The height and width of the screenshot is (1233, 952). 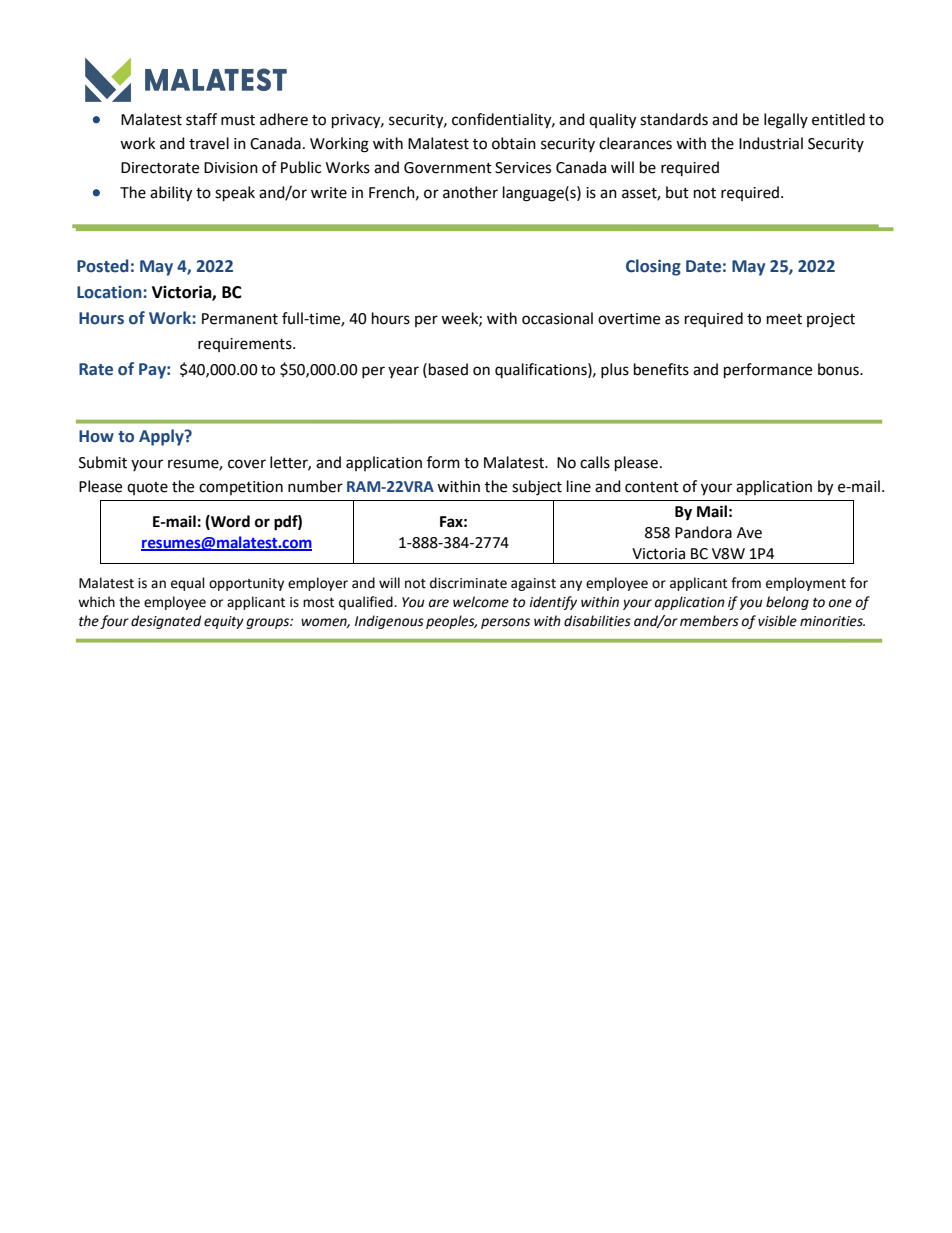 What do you see at coordinates (166, 622) in the screenshot?
I see `designated` at bounding box center [166, 622].
